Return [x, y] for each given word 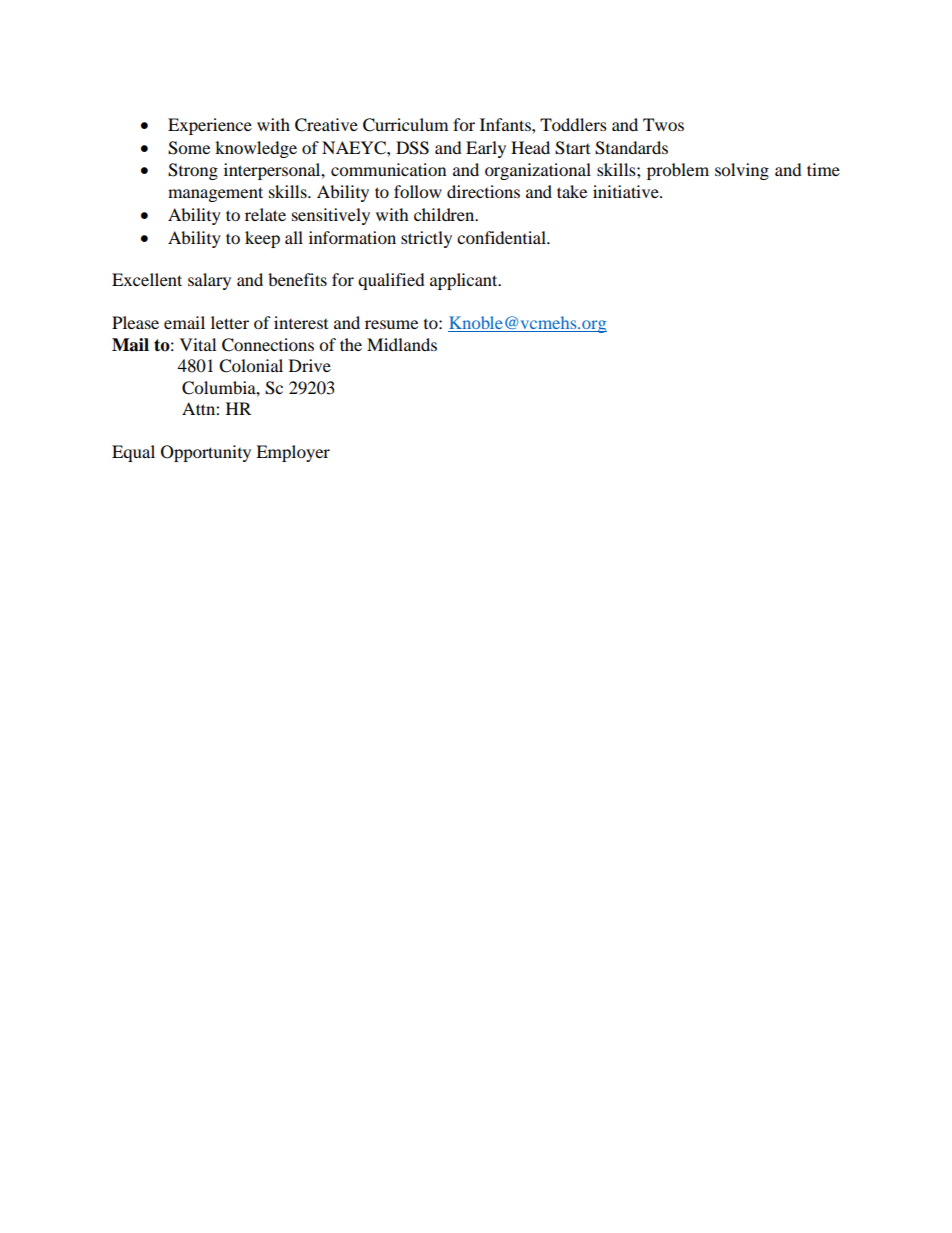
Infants [506, 124]
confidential [503, 237]
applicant [465, 281]
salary [209, 281]
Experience [210, 126]
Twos [663, 124]
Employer [293, 453]
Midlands [402, 344]
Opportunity [206, 453]
